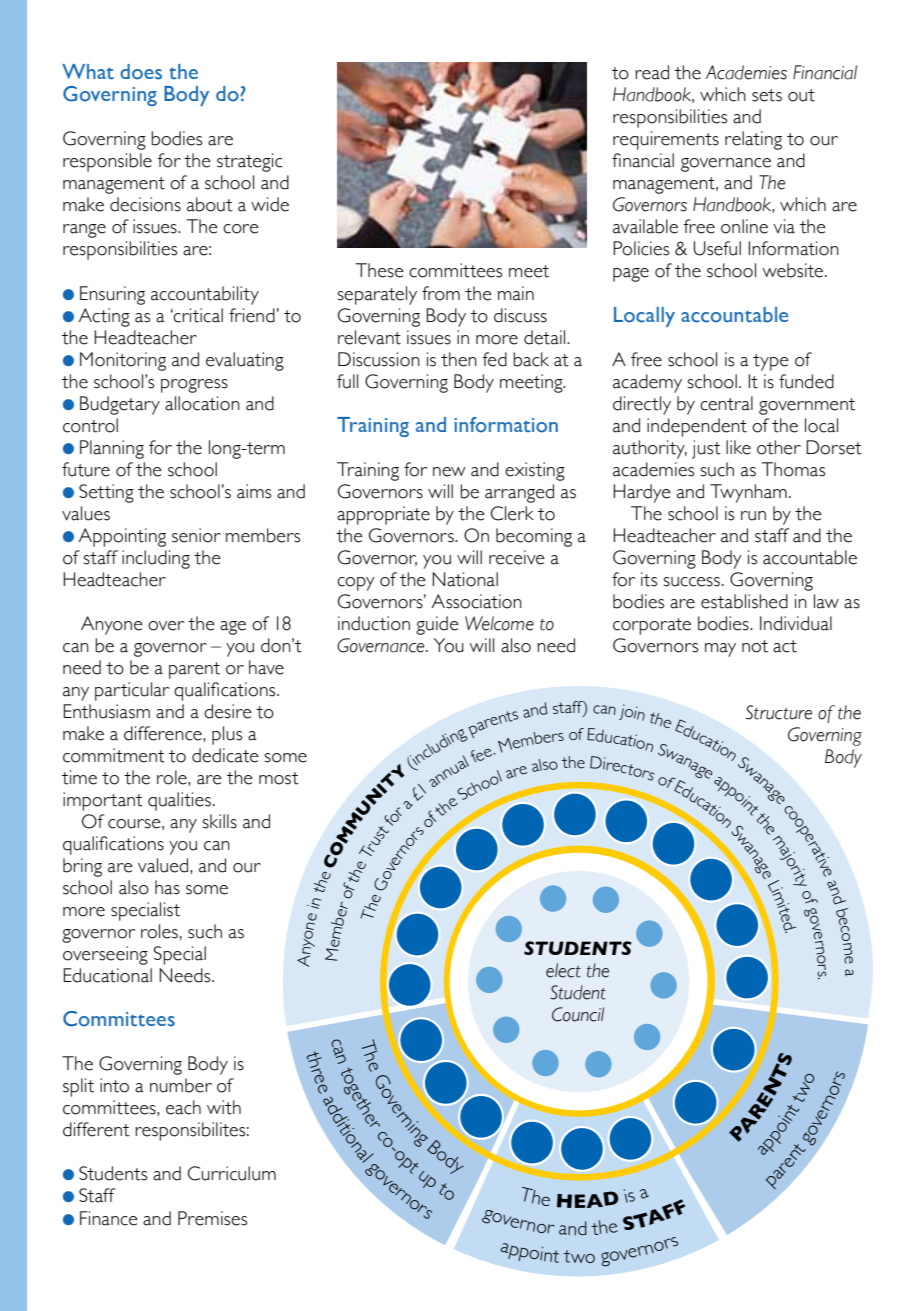 The height and width of the image is (1311, 924). Describe the element at coordinates (771, 362) in the image. I see `type` at that location.
